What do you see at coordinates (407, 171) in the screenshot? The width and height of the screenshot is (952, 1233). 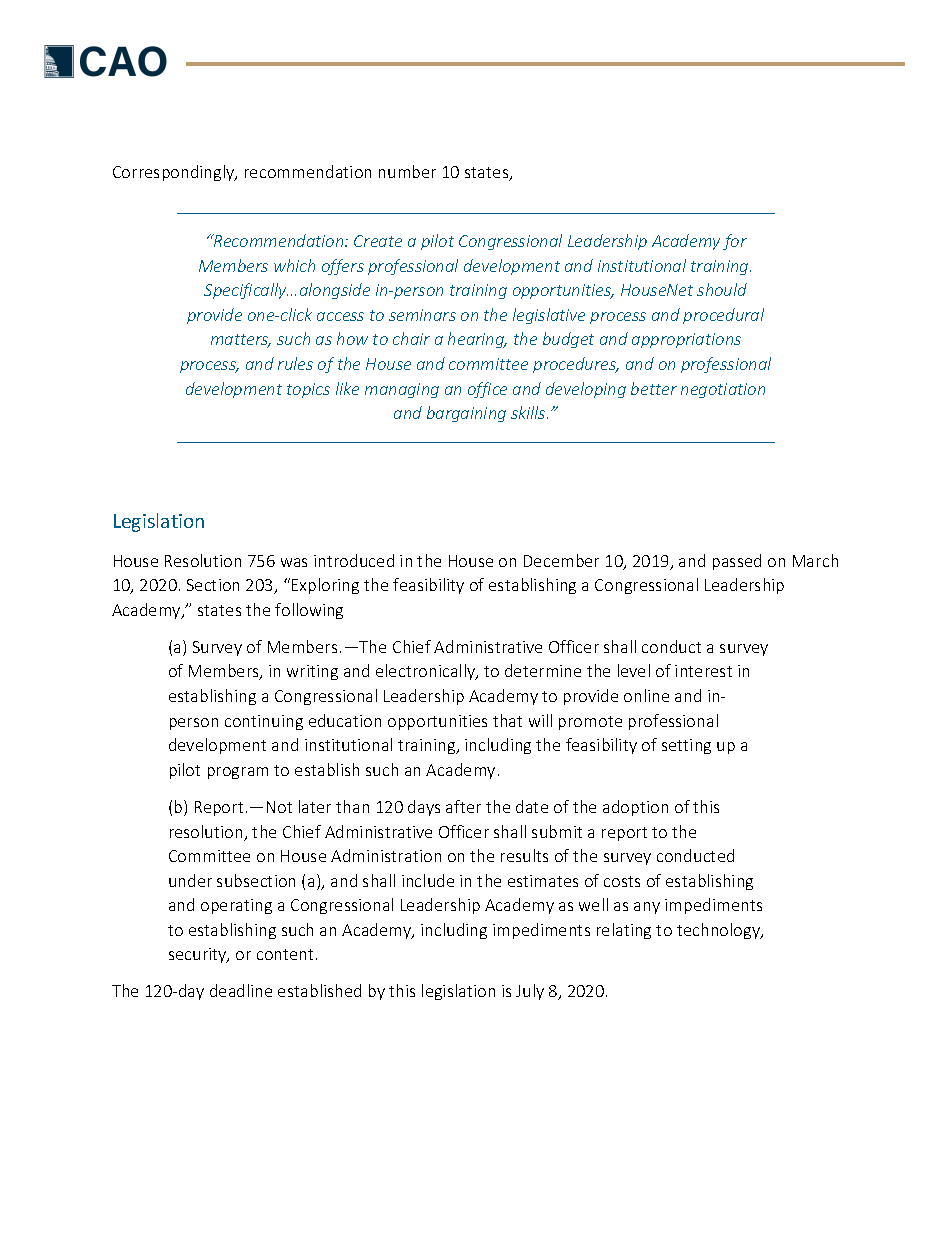 I see `number` at bounding box center [407, 171].
